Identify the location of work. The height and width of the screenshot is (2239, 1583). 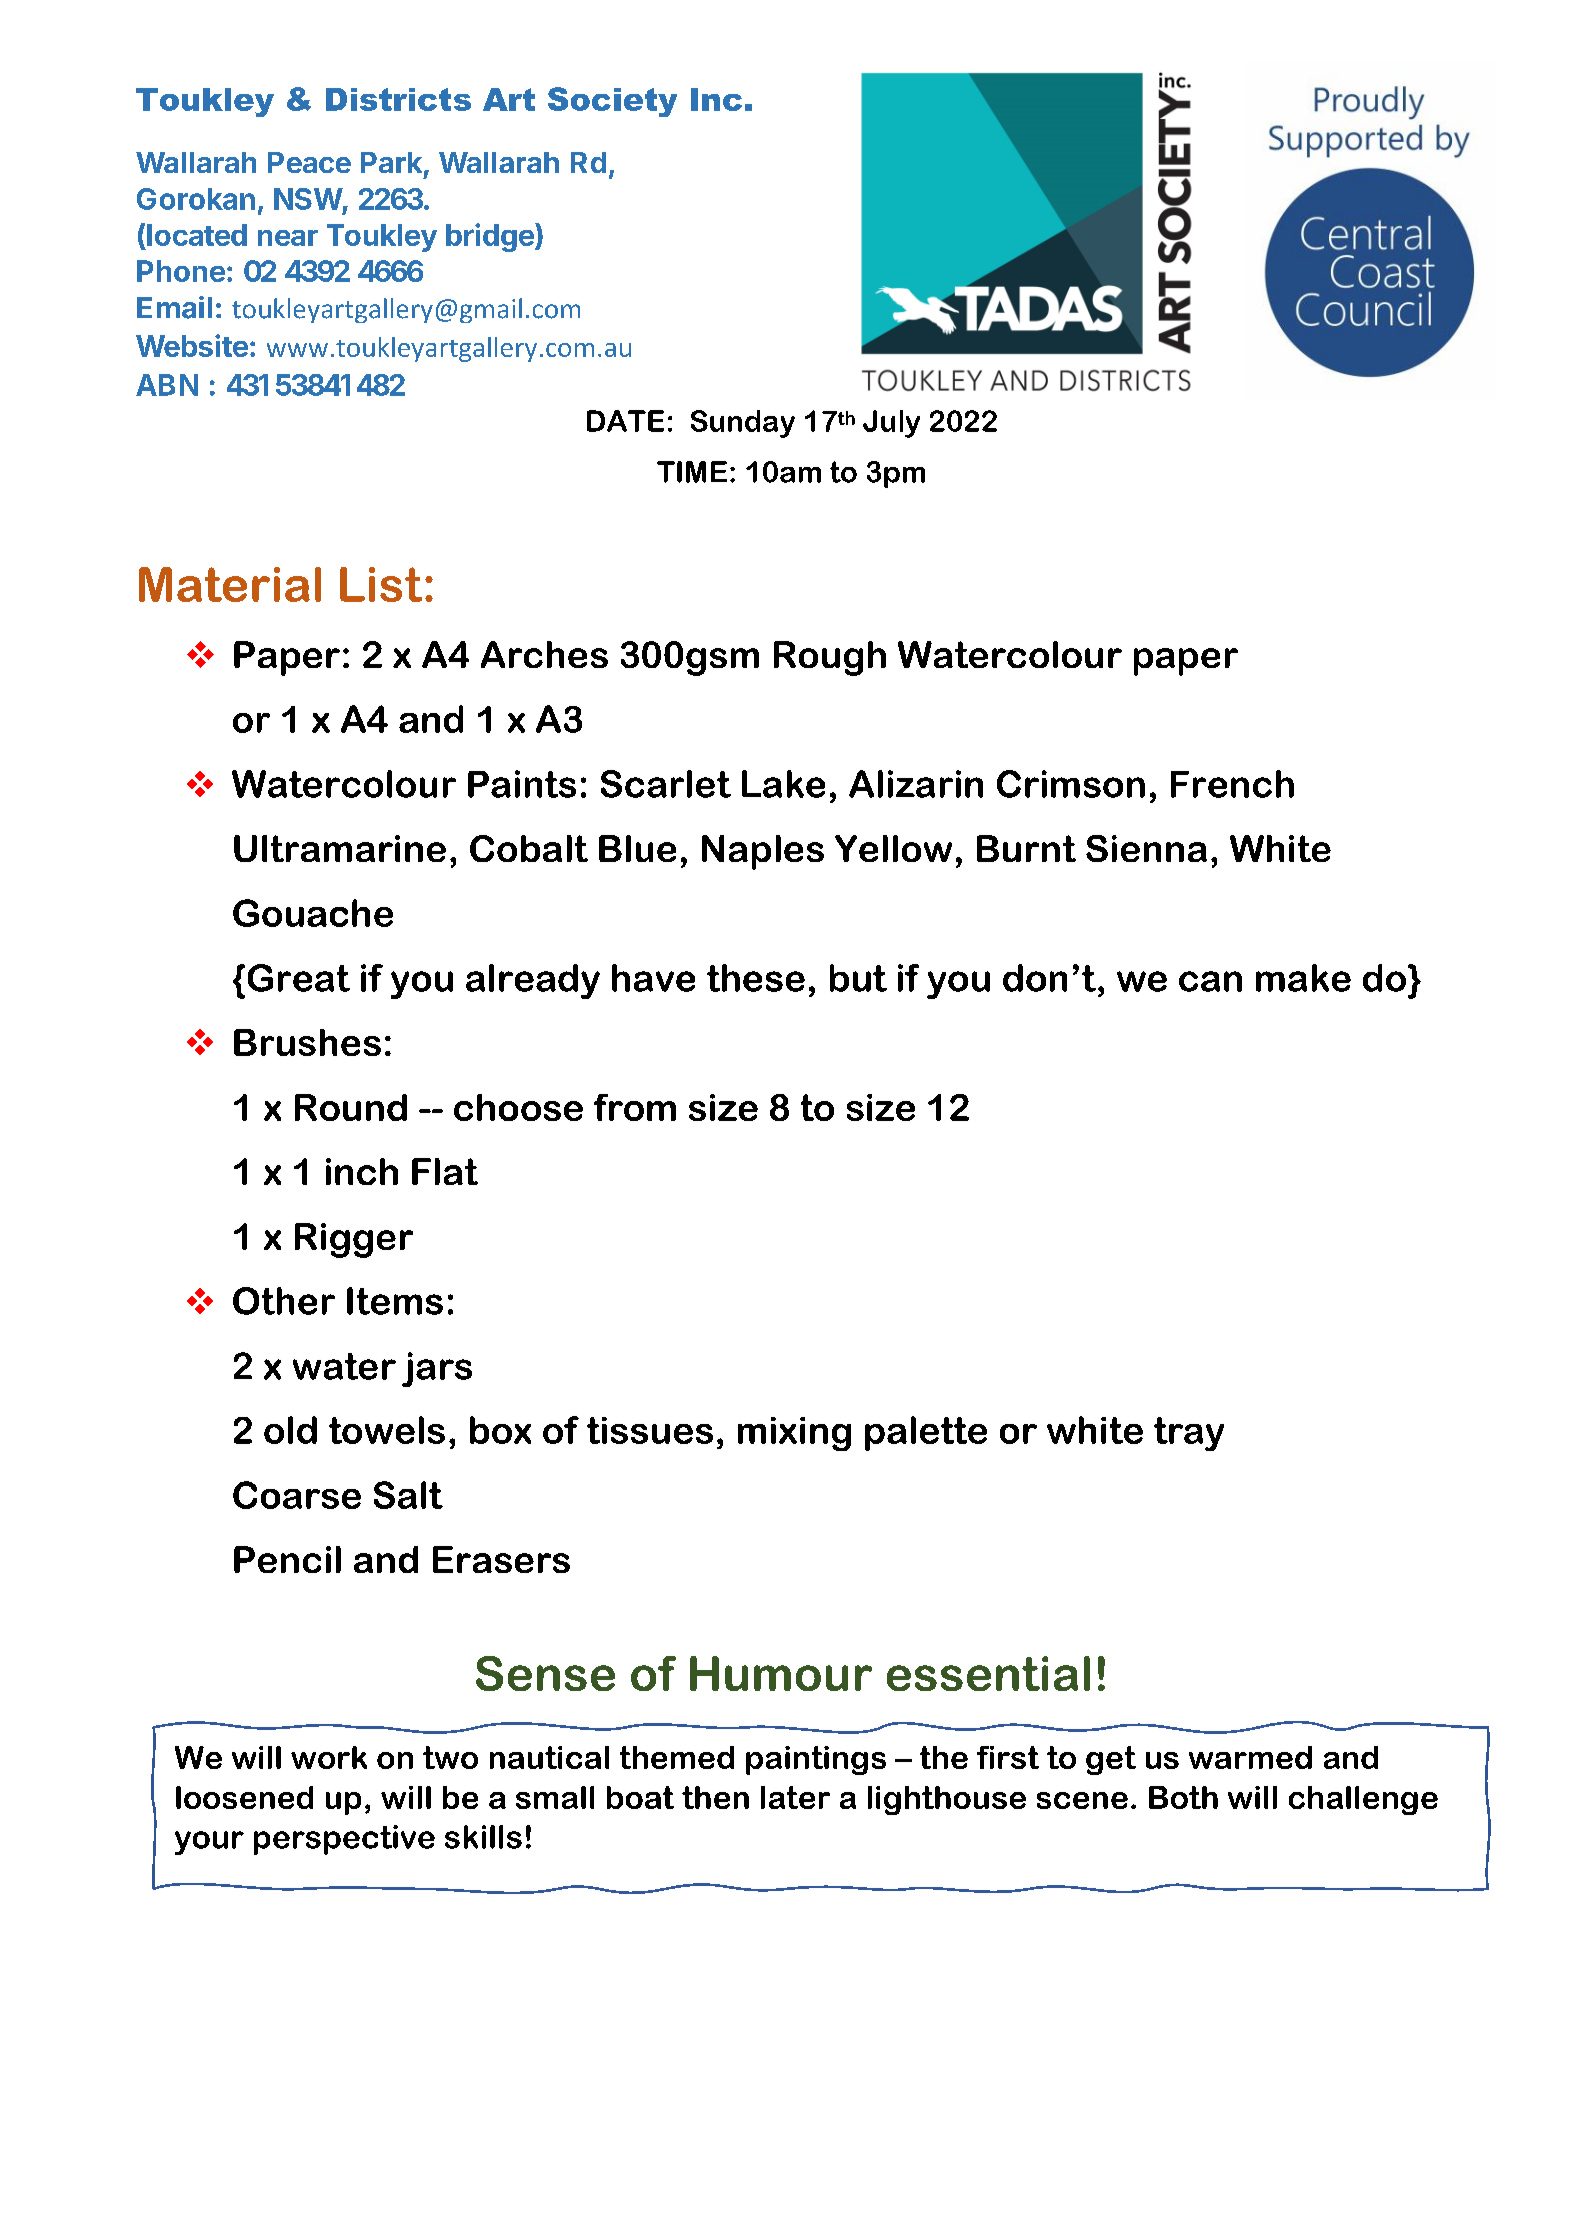
(329, 1757).
